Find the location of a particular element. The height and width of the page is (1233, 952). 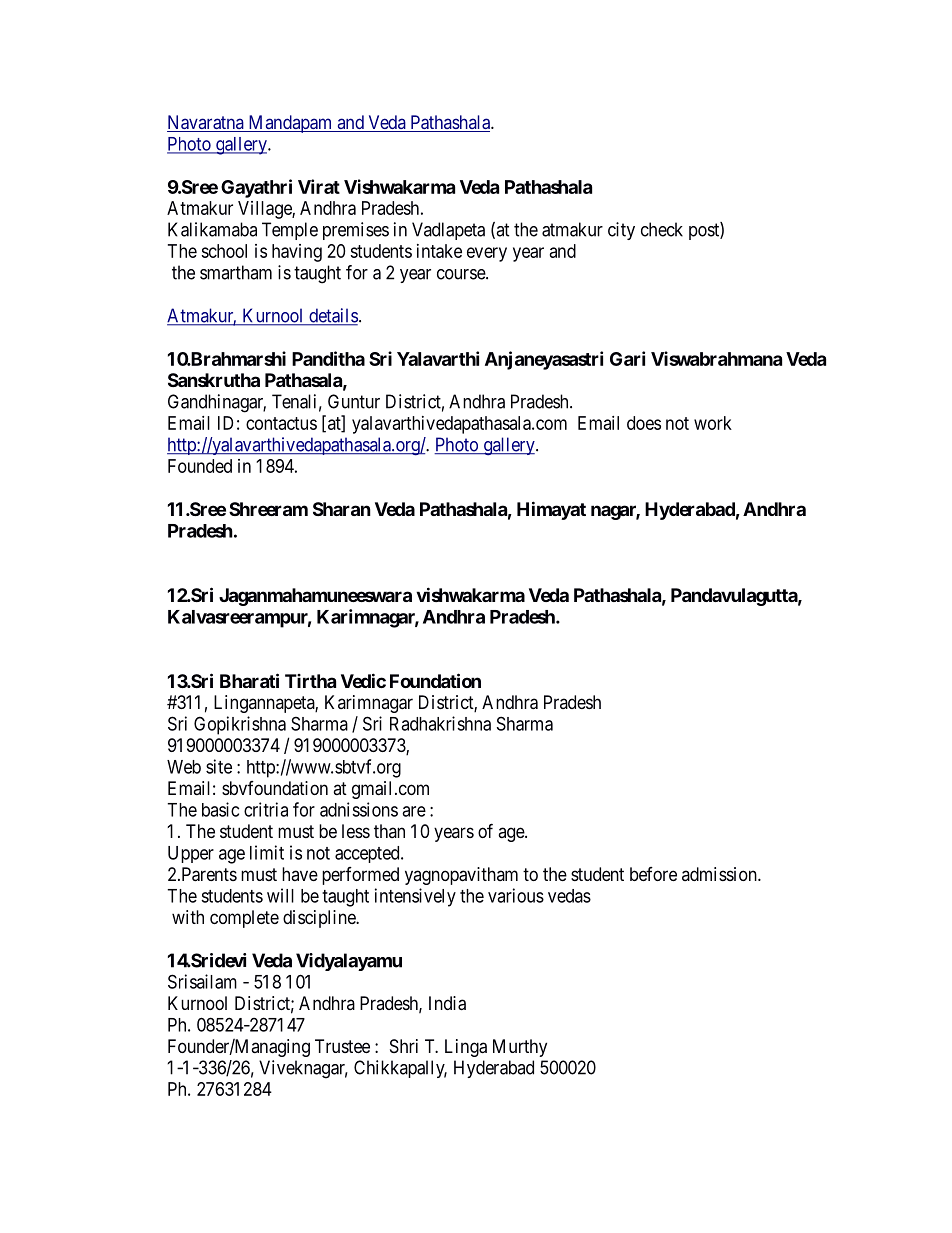

Gayathri is located at coordinates (256, 188).
